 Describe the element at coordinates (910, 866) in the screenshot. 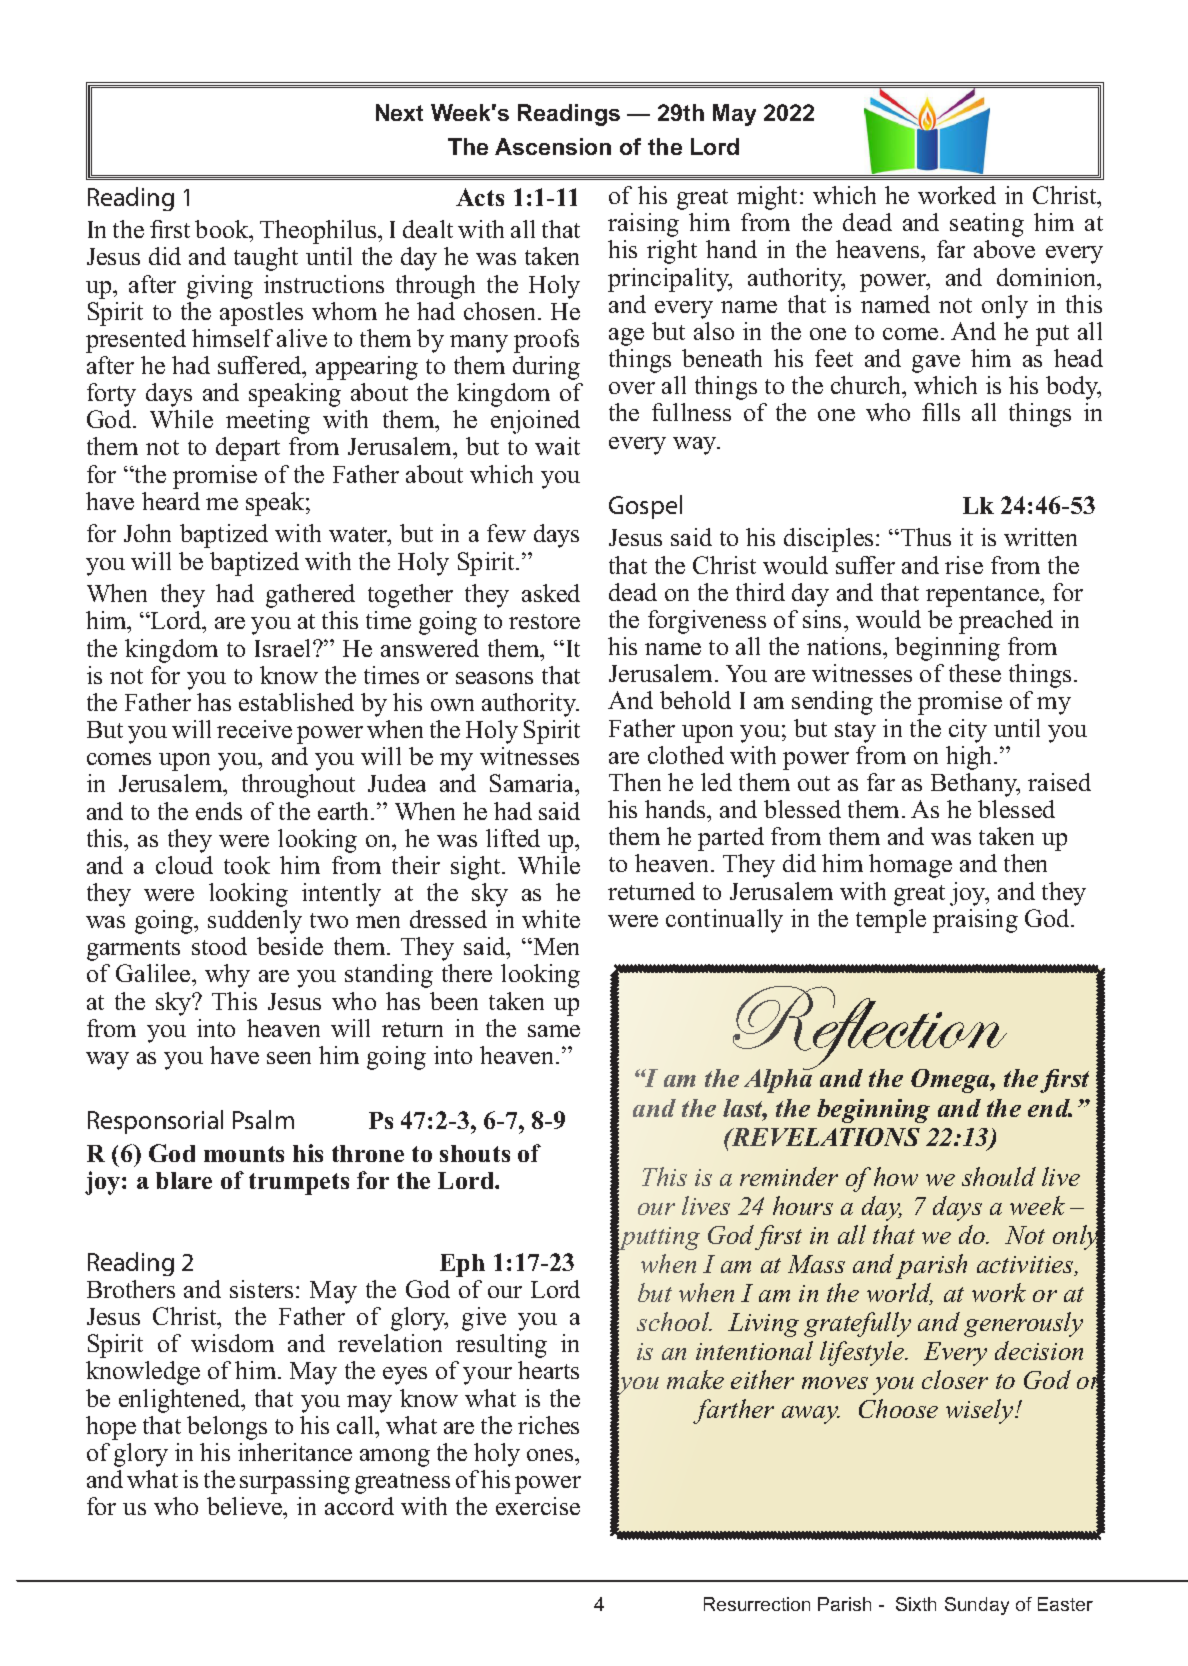

I see `homage` at that location.
